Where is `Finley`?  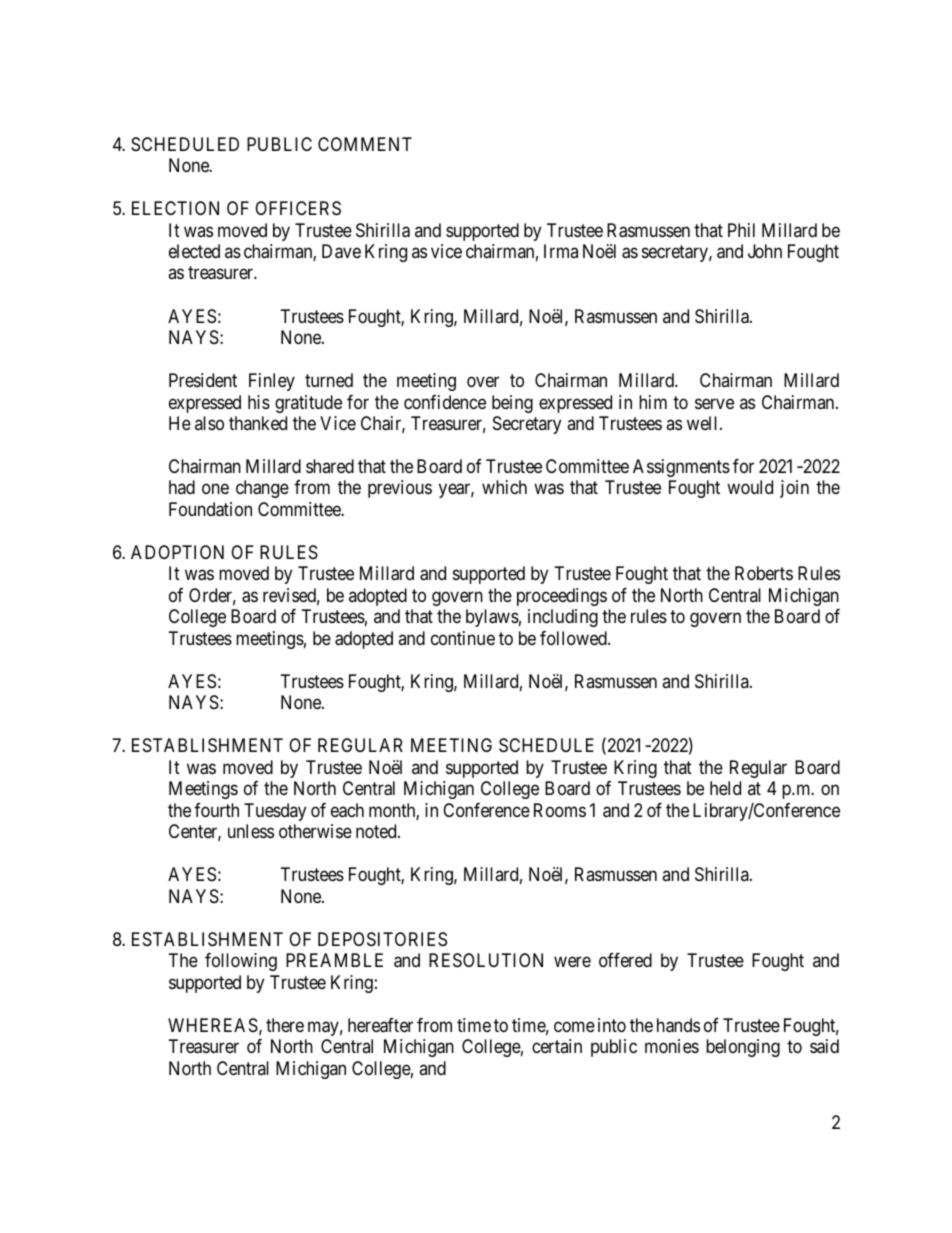
Finley is located at coordinates (272, 382).
